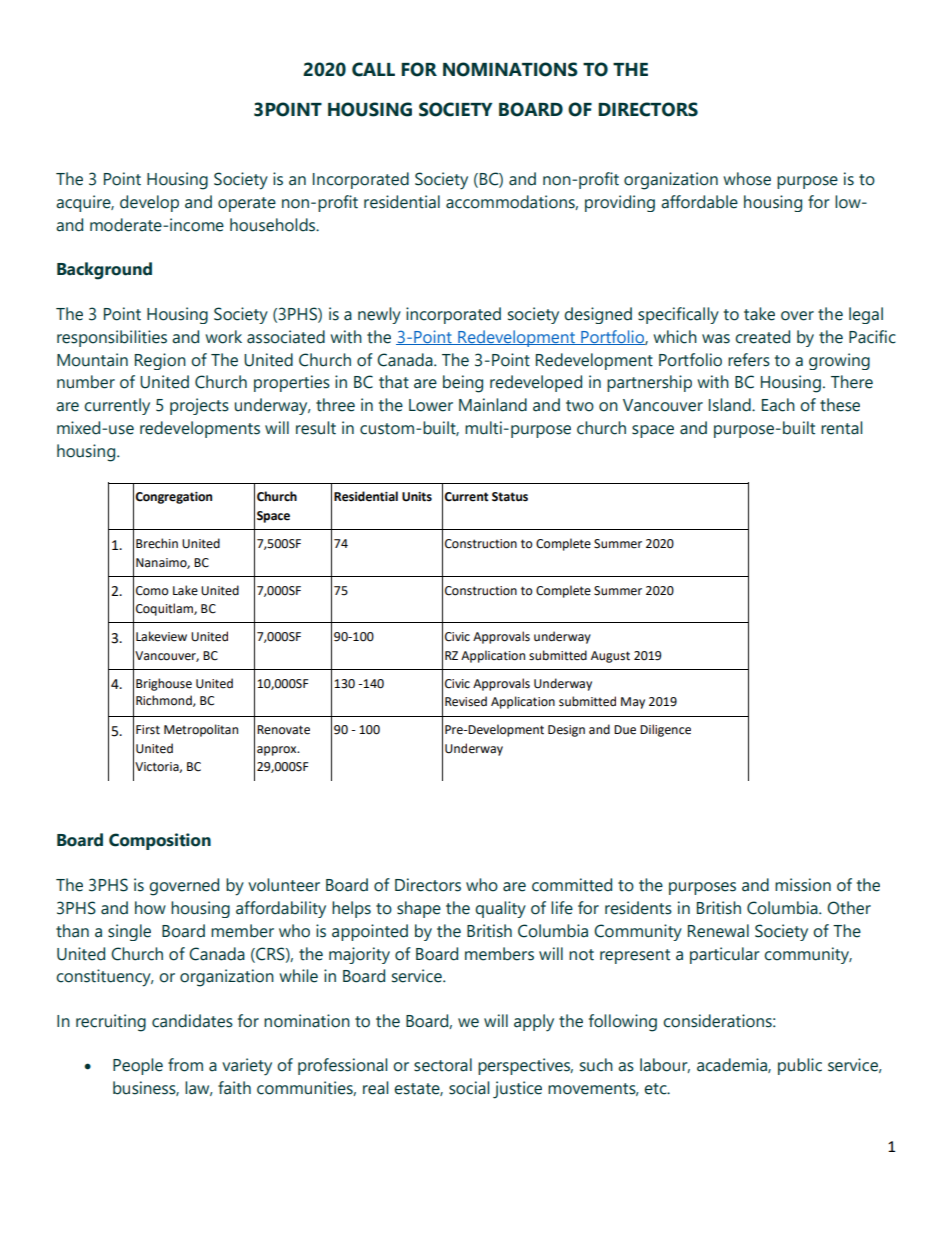  I want to click on providing, so click(620, 203).
